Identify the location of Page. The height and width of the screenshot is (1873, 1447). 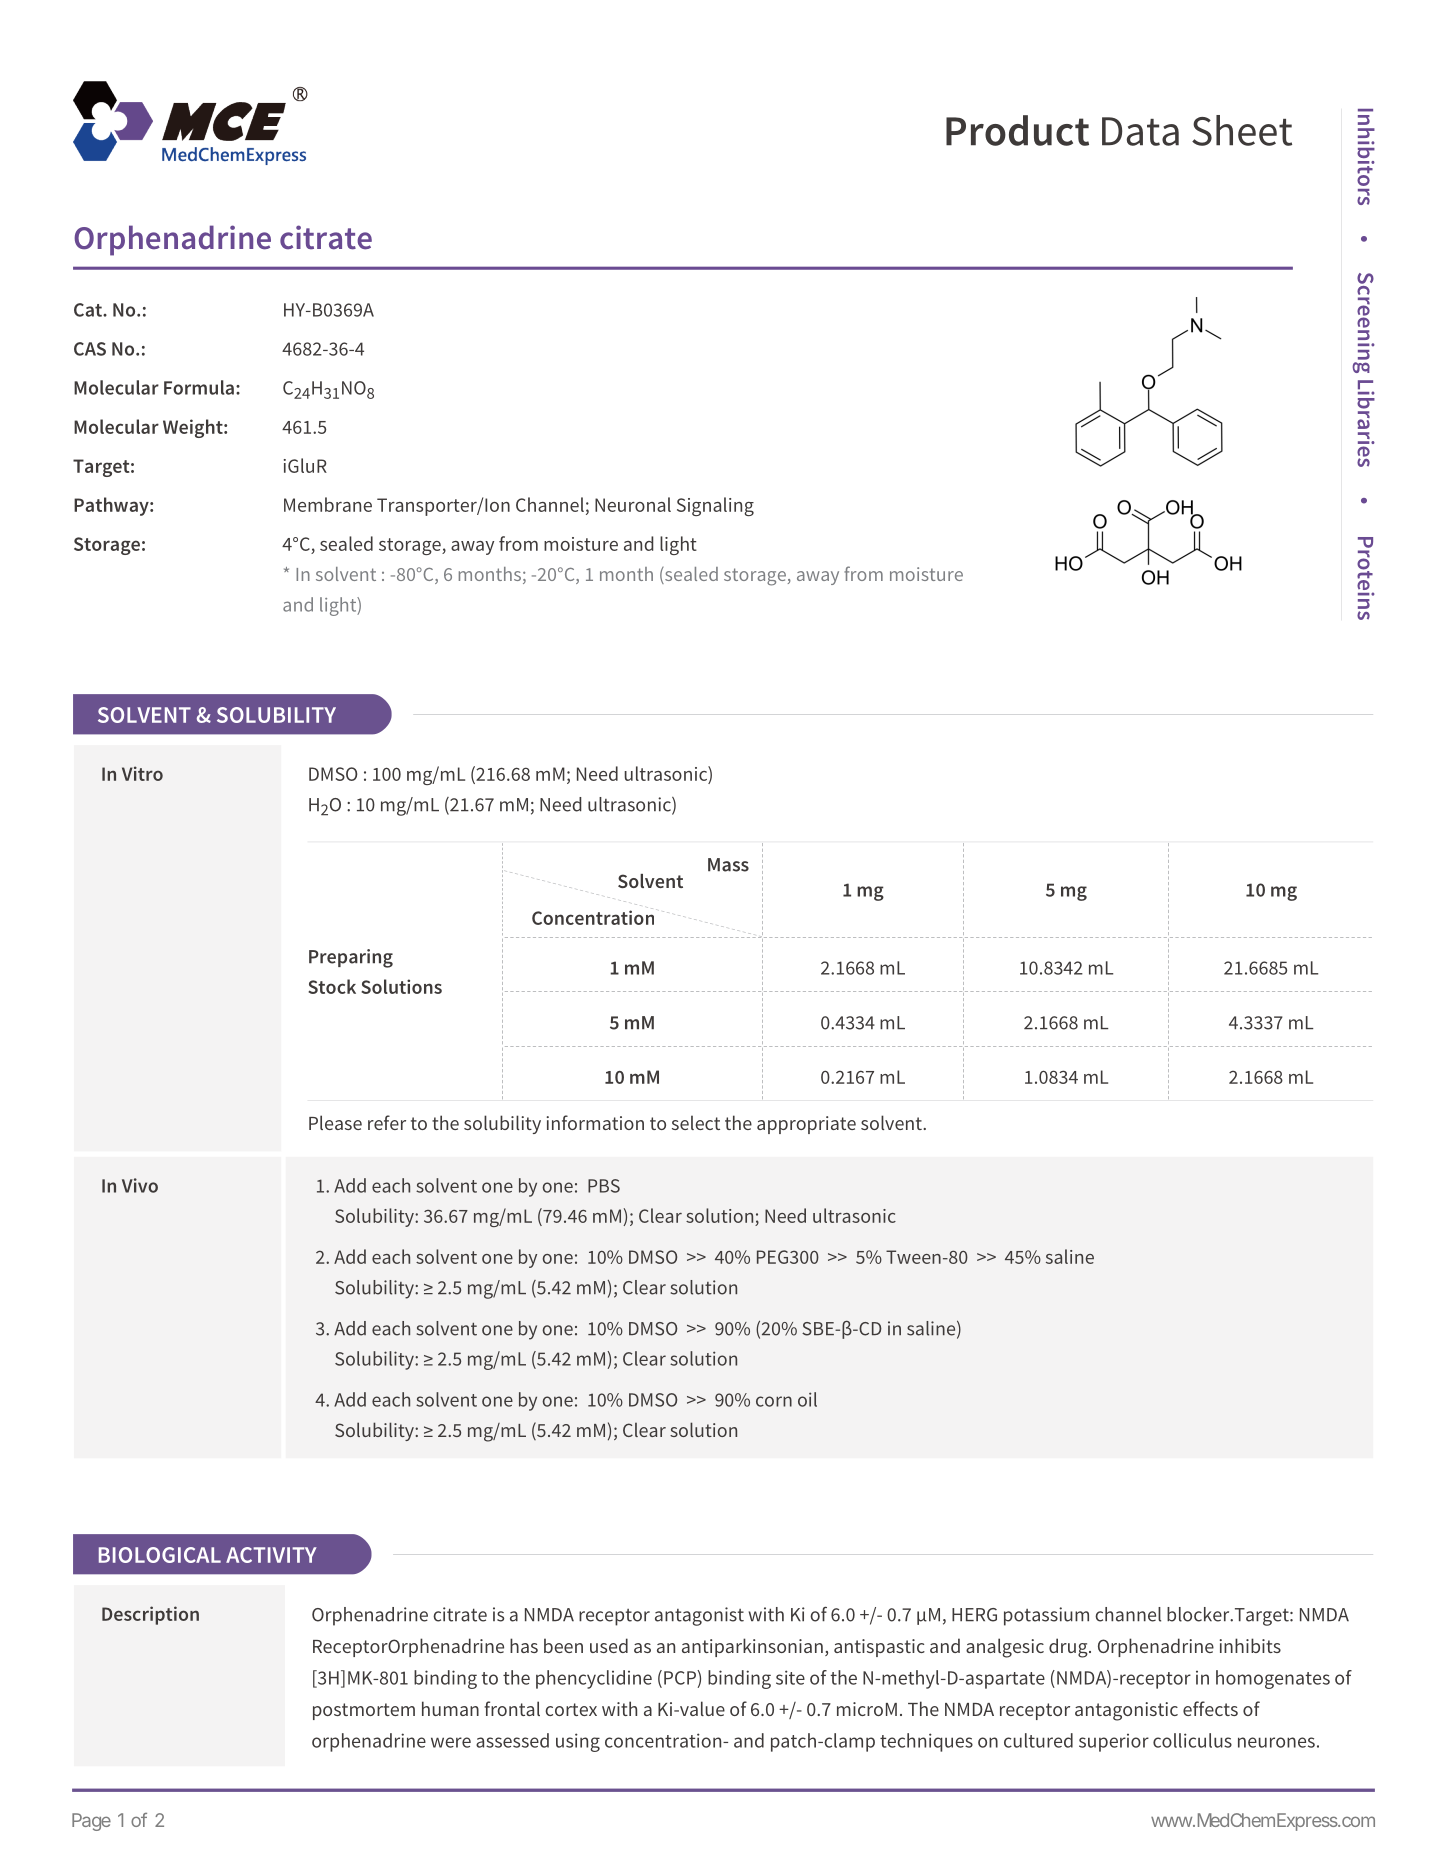
(91, 1822).
